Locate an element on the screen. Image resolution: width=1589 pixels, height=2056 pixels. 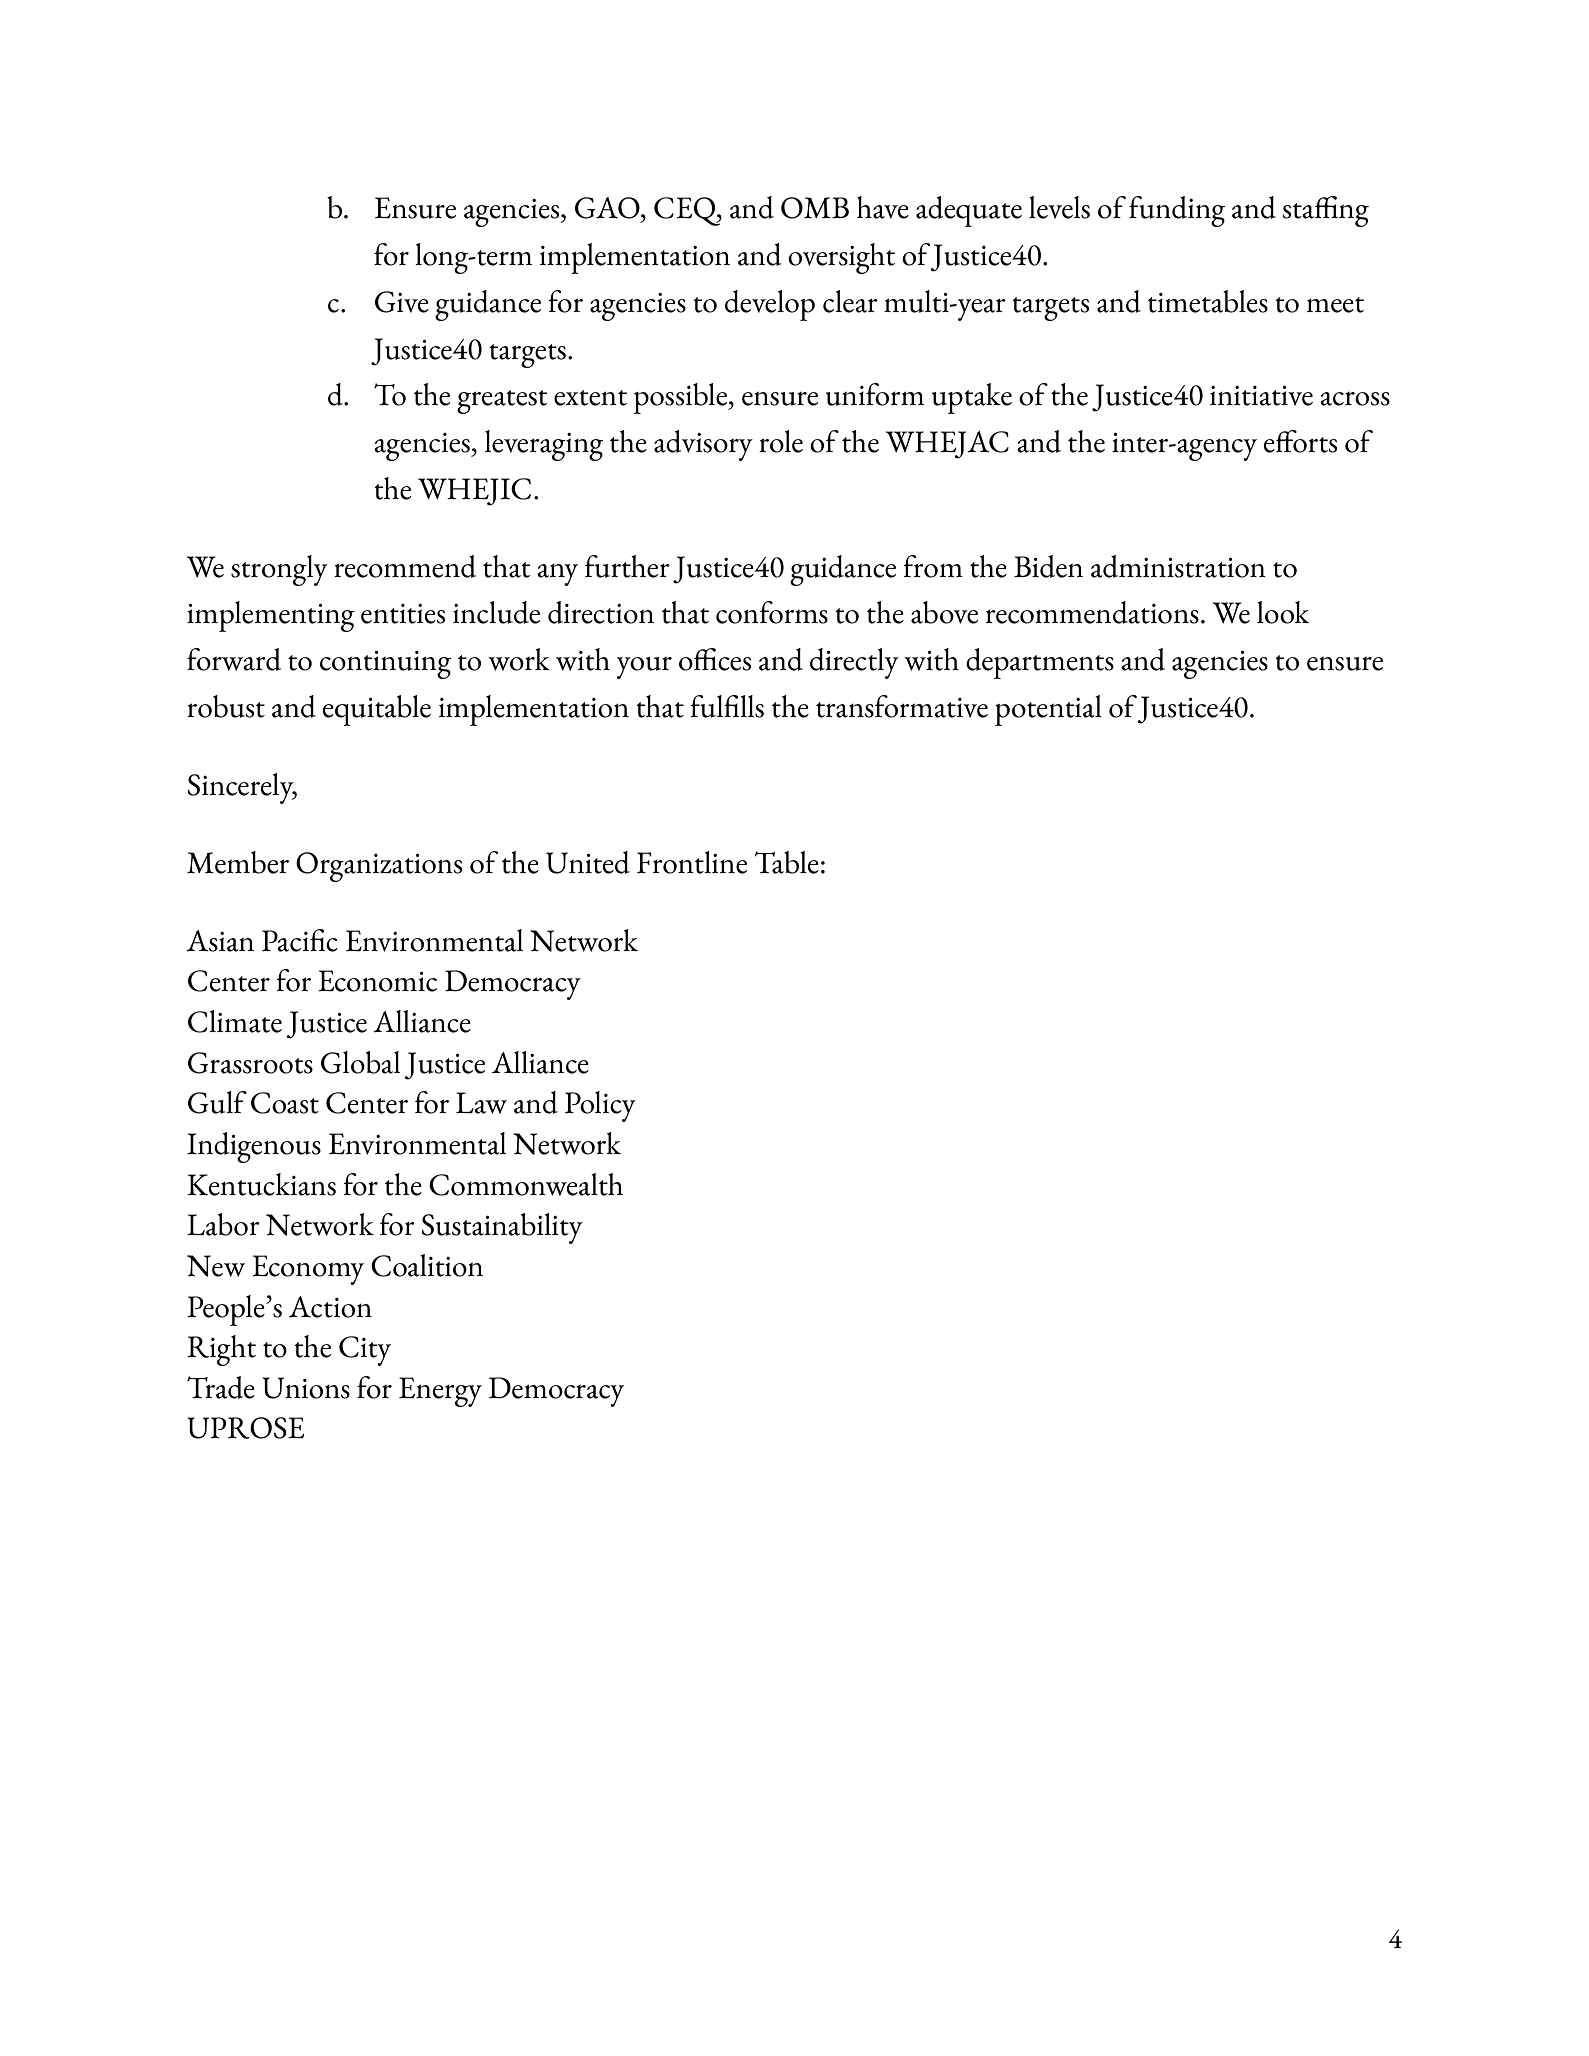
Commonwealth is located at coordinates (526, 1184).
